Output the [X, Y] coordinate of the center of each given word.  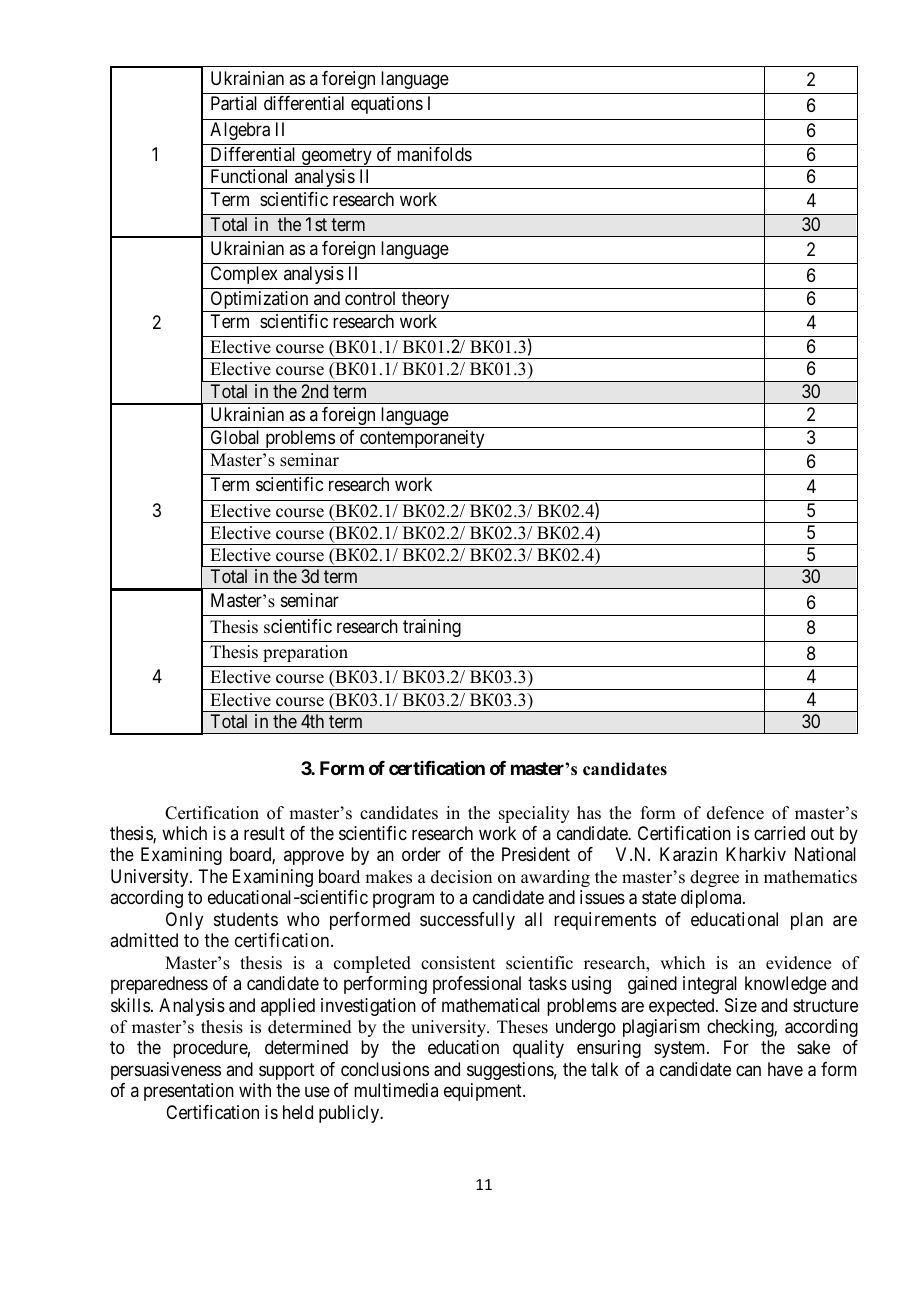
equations [387, 105]
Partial [234, 103]
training [432, 628]
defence [735, 813]
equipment [484, 1092]
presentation [189, 1092]
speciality [534, 814]
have [785, 1069]
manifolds [434, 154]
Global [235, 437]
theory [426, 301]
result [264, 833]
